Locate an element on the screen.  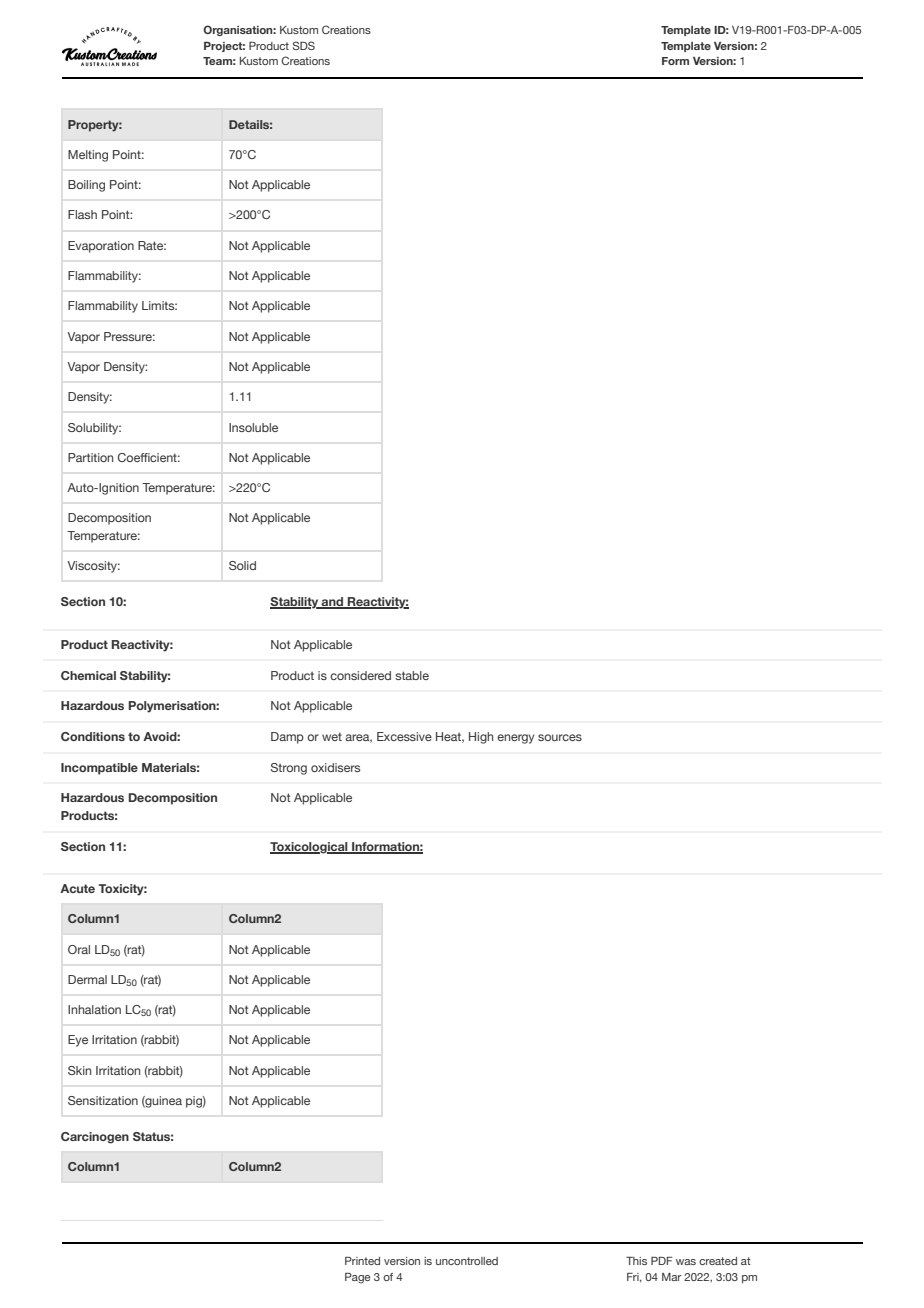
Insoluble is located at coordinates (253, 427).
